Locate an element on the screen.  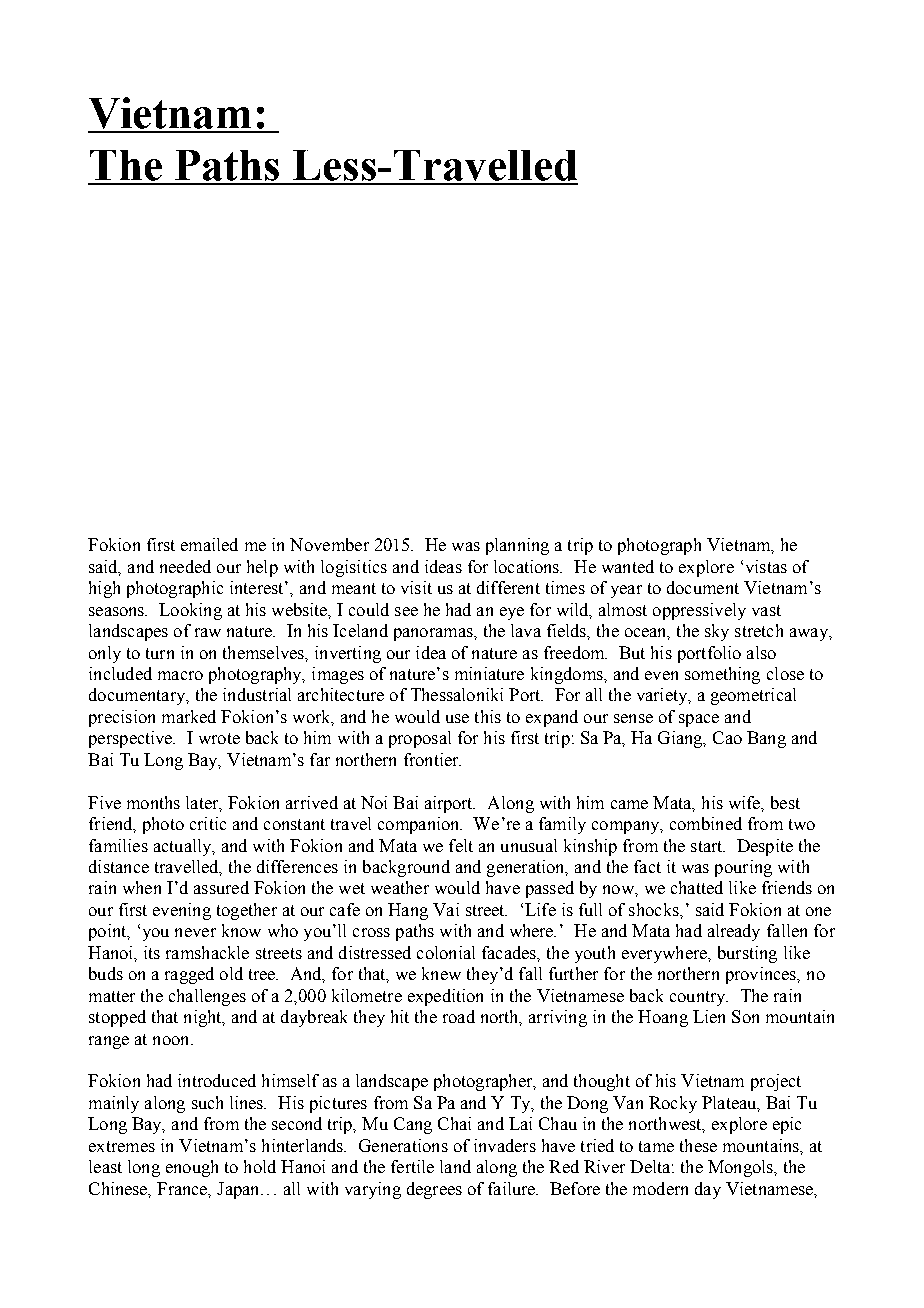
felt is located at coordinates (461, 845).
